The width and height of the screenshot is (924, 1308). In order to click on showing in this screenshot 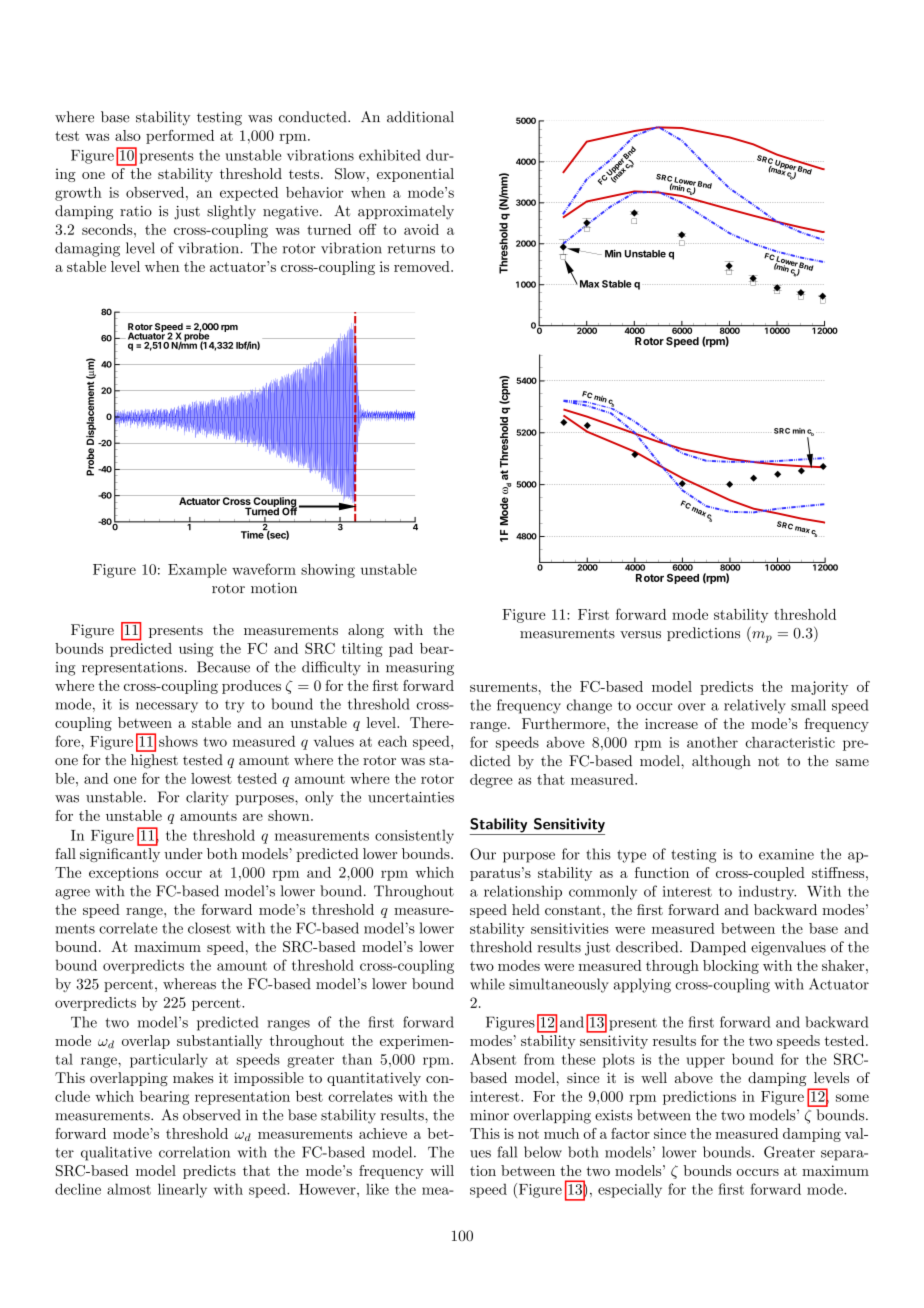, I will do `click(328, 571)`.
